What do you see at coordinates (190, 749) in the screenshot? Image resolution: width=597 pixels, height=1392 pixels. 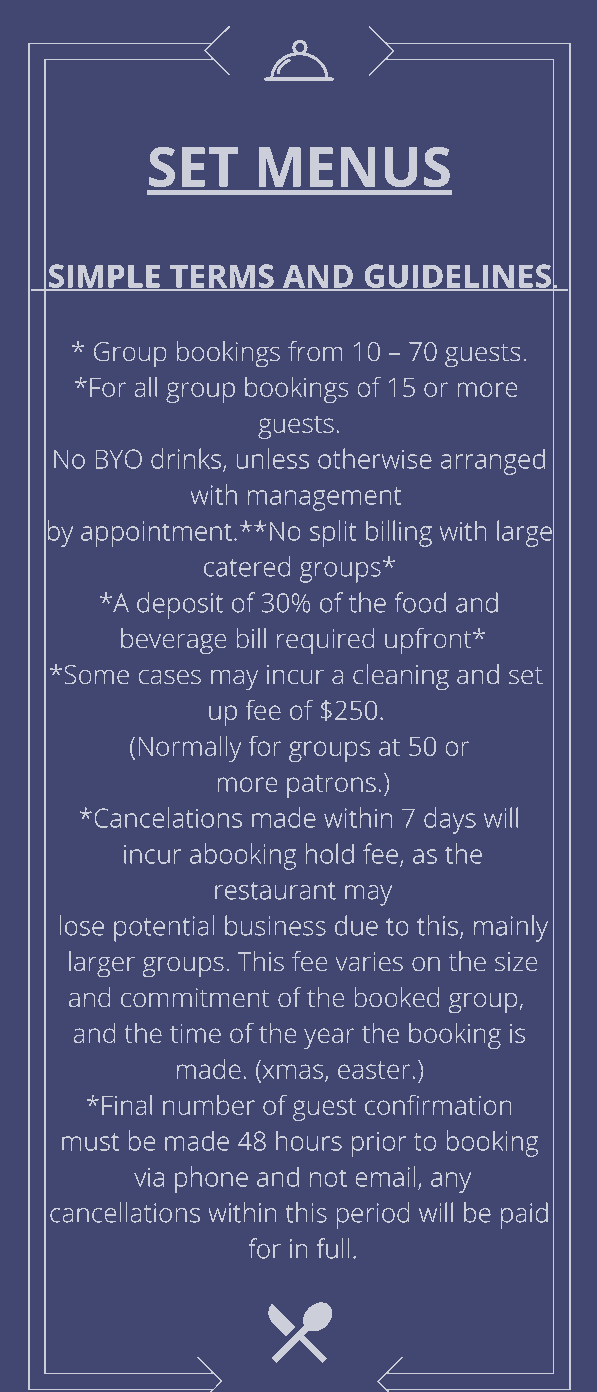 I see `Normally` at bounding box center [190, 749].
